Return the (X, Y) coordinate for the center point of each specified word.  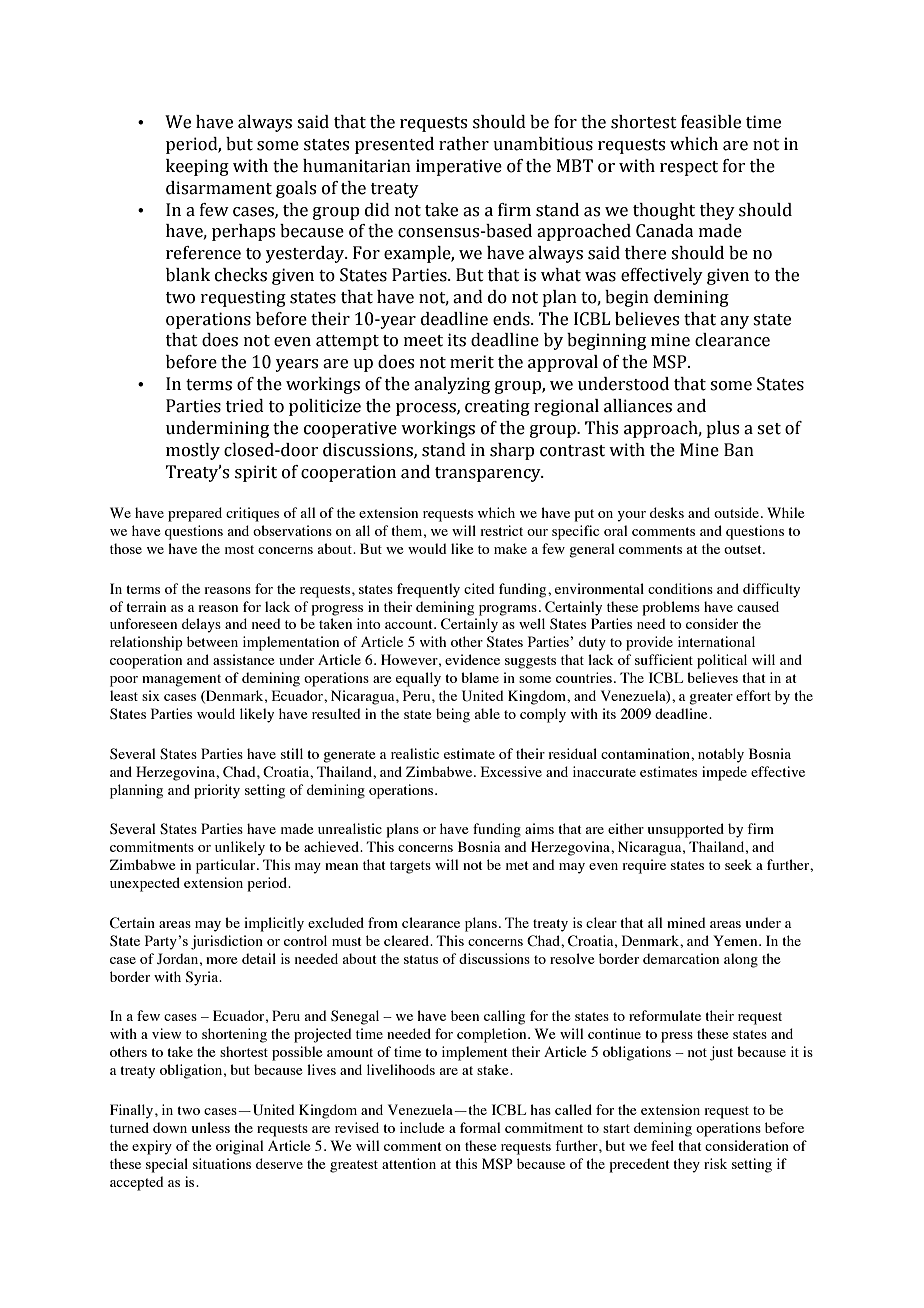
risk (715, 1163)
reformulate (665, 1015)
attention (409, 1163)
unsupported (686, 830)
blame (480, 677)
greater (711, 698)
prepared (195, 514)
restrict (501, 530)
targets (410, 867)
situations (222, 1163)
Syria (203, 978)
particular (227, 866)
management (181, 680)
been (465, 1015)
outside (736, 512)
